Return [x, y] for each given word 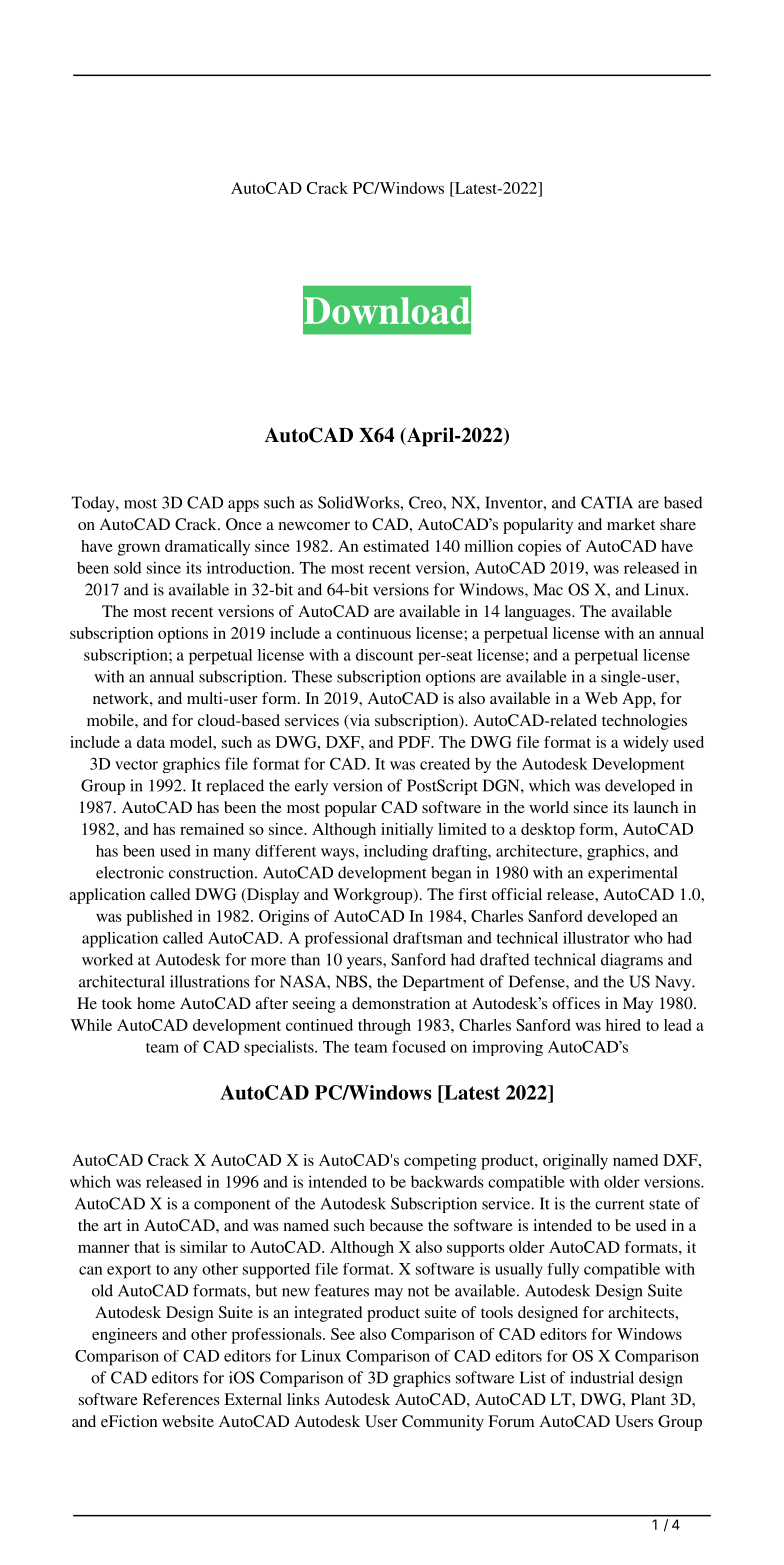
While [91, 1025]
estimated [396, 546]
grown [139, 549]
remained [212, 829]
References [181, 1399]
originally [575, 1162]
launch [656, 807]
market [631, 524]
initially [407, 831]
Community [443, 1423]
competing [440, 1162]
